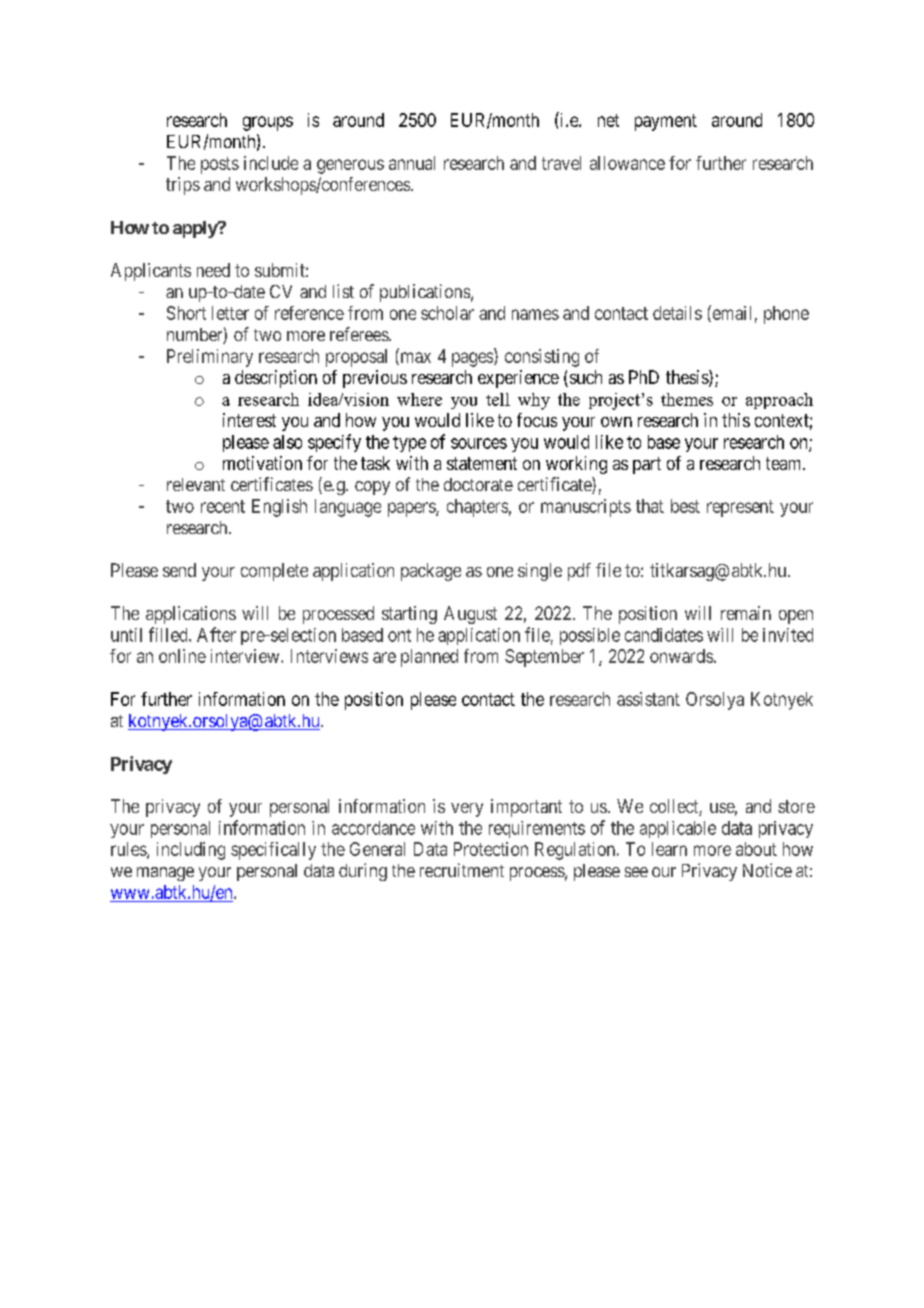 Image resolution: width=924 pixels, height=1308 pixels. What do you see at coordinates (412, 163) in the screenshot?
I see `annual` at bounding box center [412, 163].
